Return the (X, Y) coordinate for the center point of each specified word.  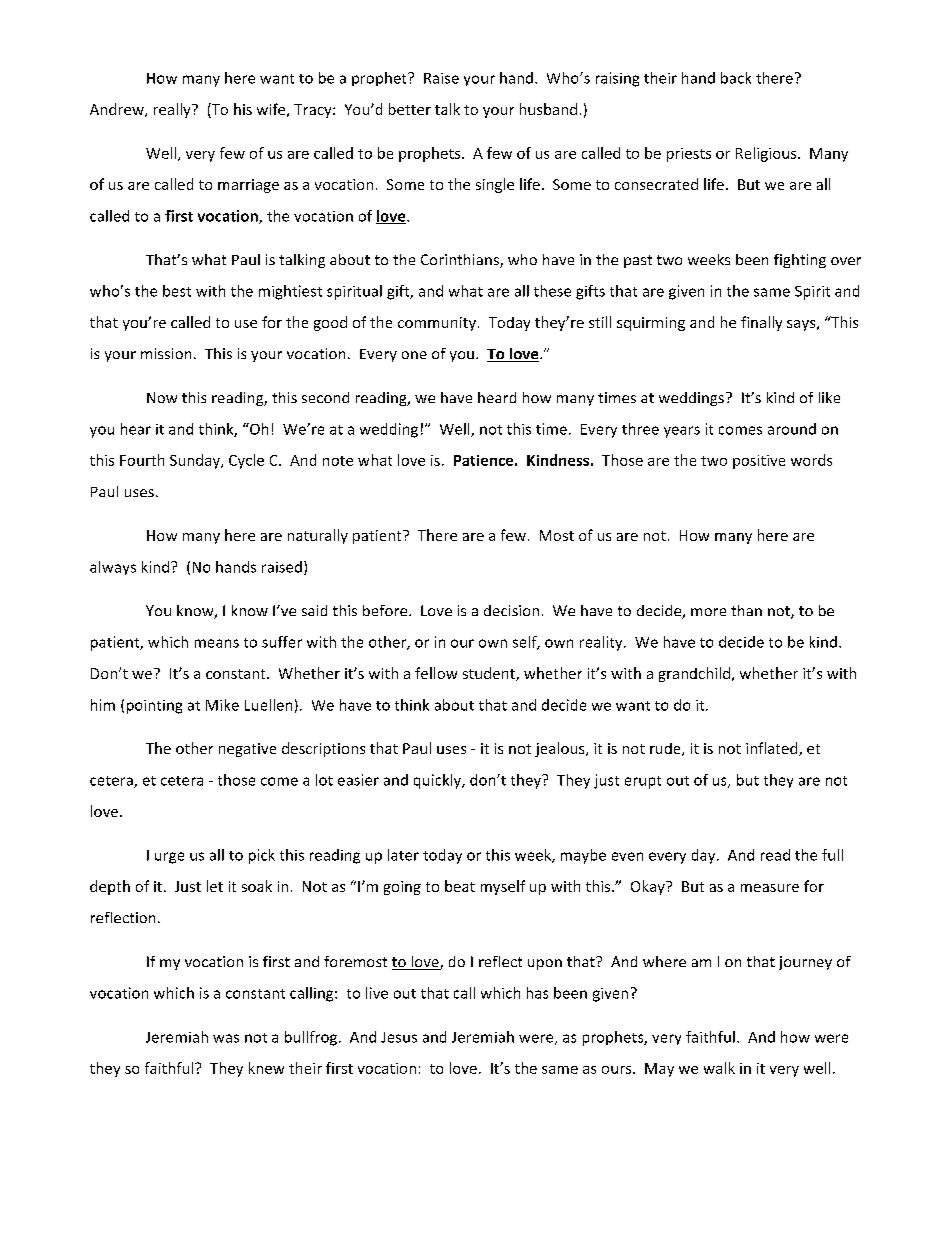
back (736, 78)
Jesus (399, 1037)
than (746, 610)
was (226, 1038)
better (410, 109)
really (173, 110)
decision (511, 610)
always (113, 568)
